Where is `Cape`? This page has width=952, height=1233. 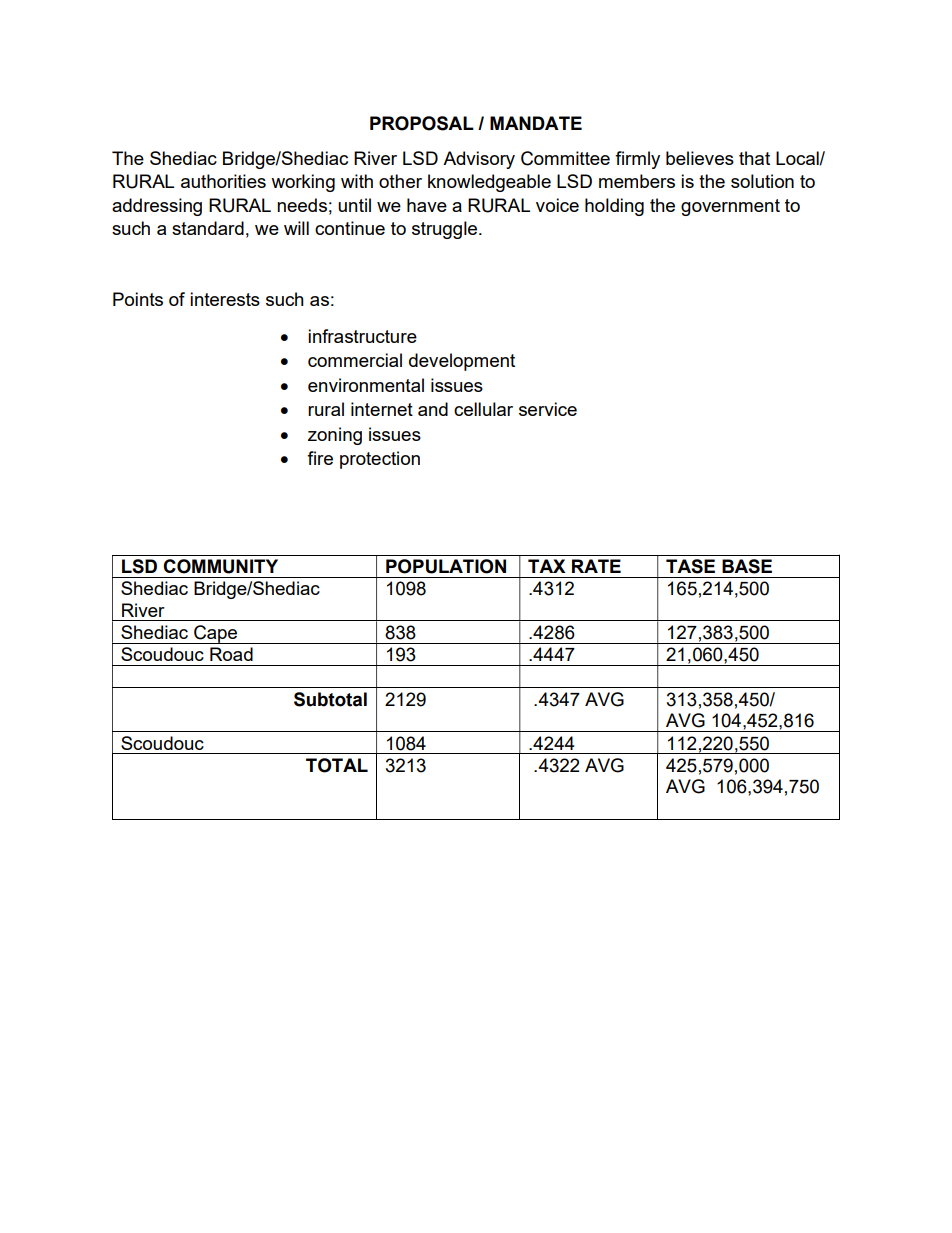
Cape is located at coordinates (216, 634).
